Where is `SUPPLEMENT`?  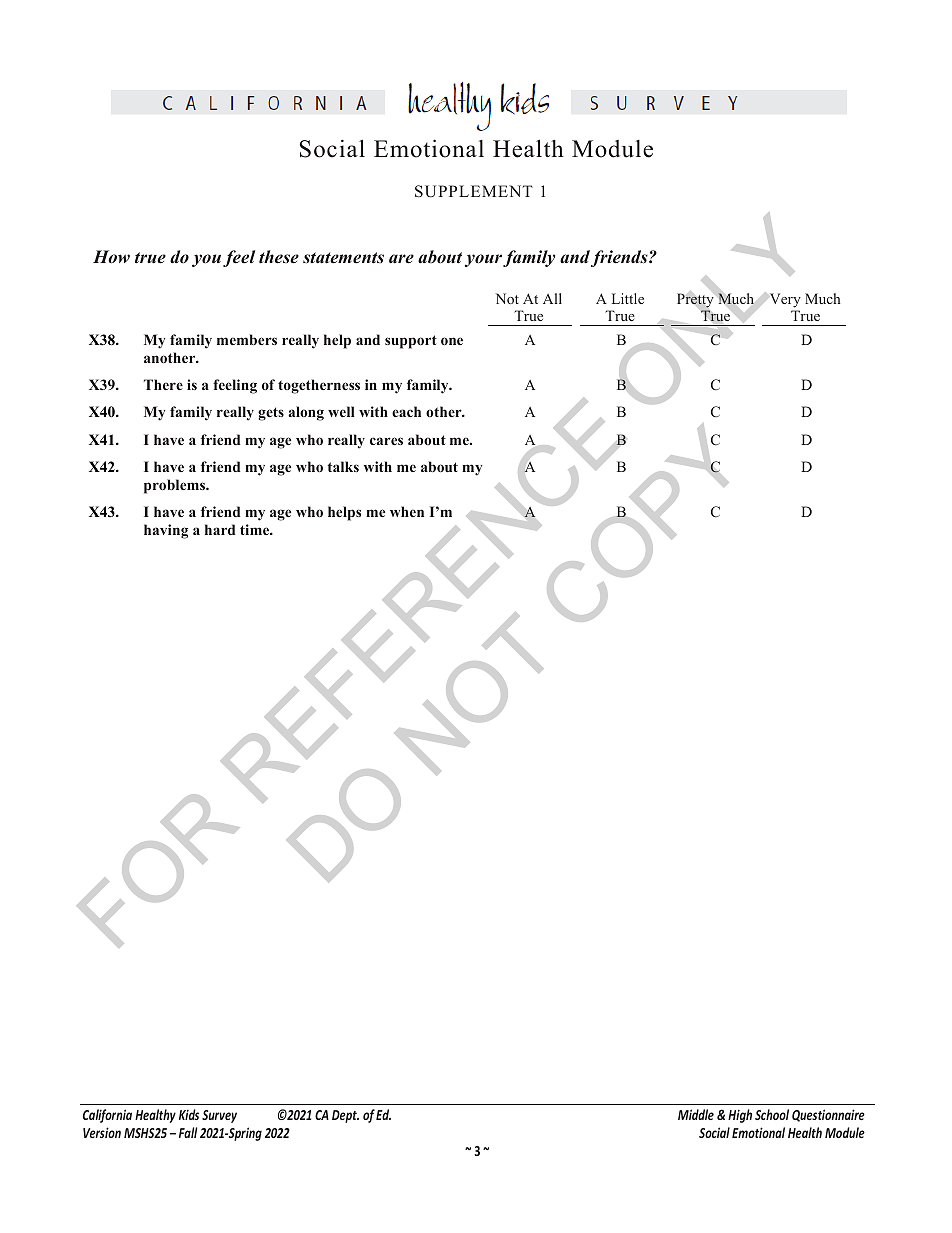
SUPPLEMENT is located at coordinates (474, 191).
